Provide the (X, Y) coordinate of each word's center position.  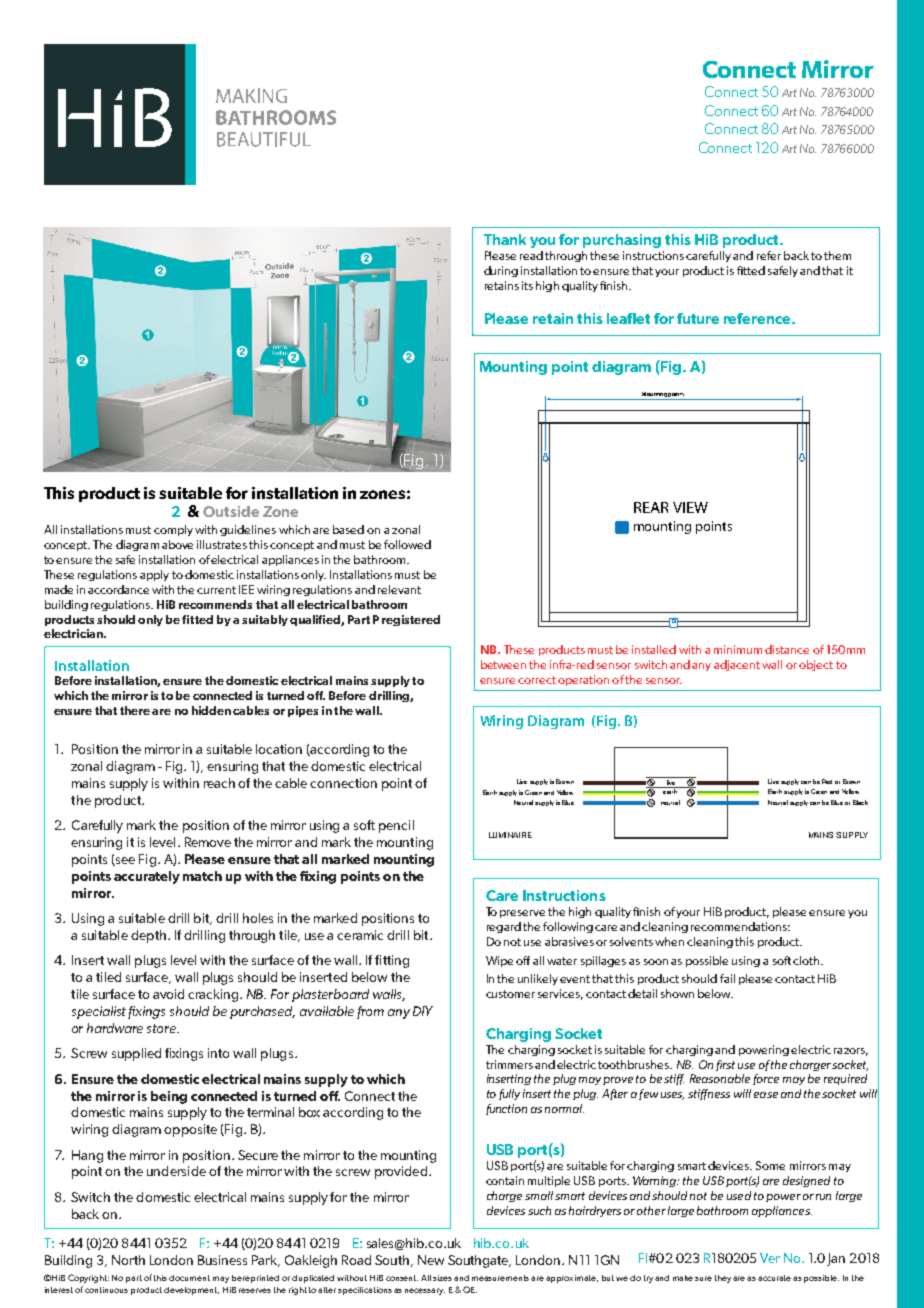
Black (860, 802)
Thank (505, 239)
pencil (396, 826)
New (431, 1260)
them (837, 255)
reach (219, 783)
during (501, 271)
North (128, 1260)
